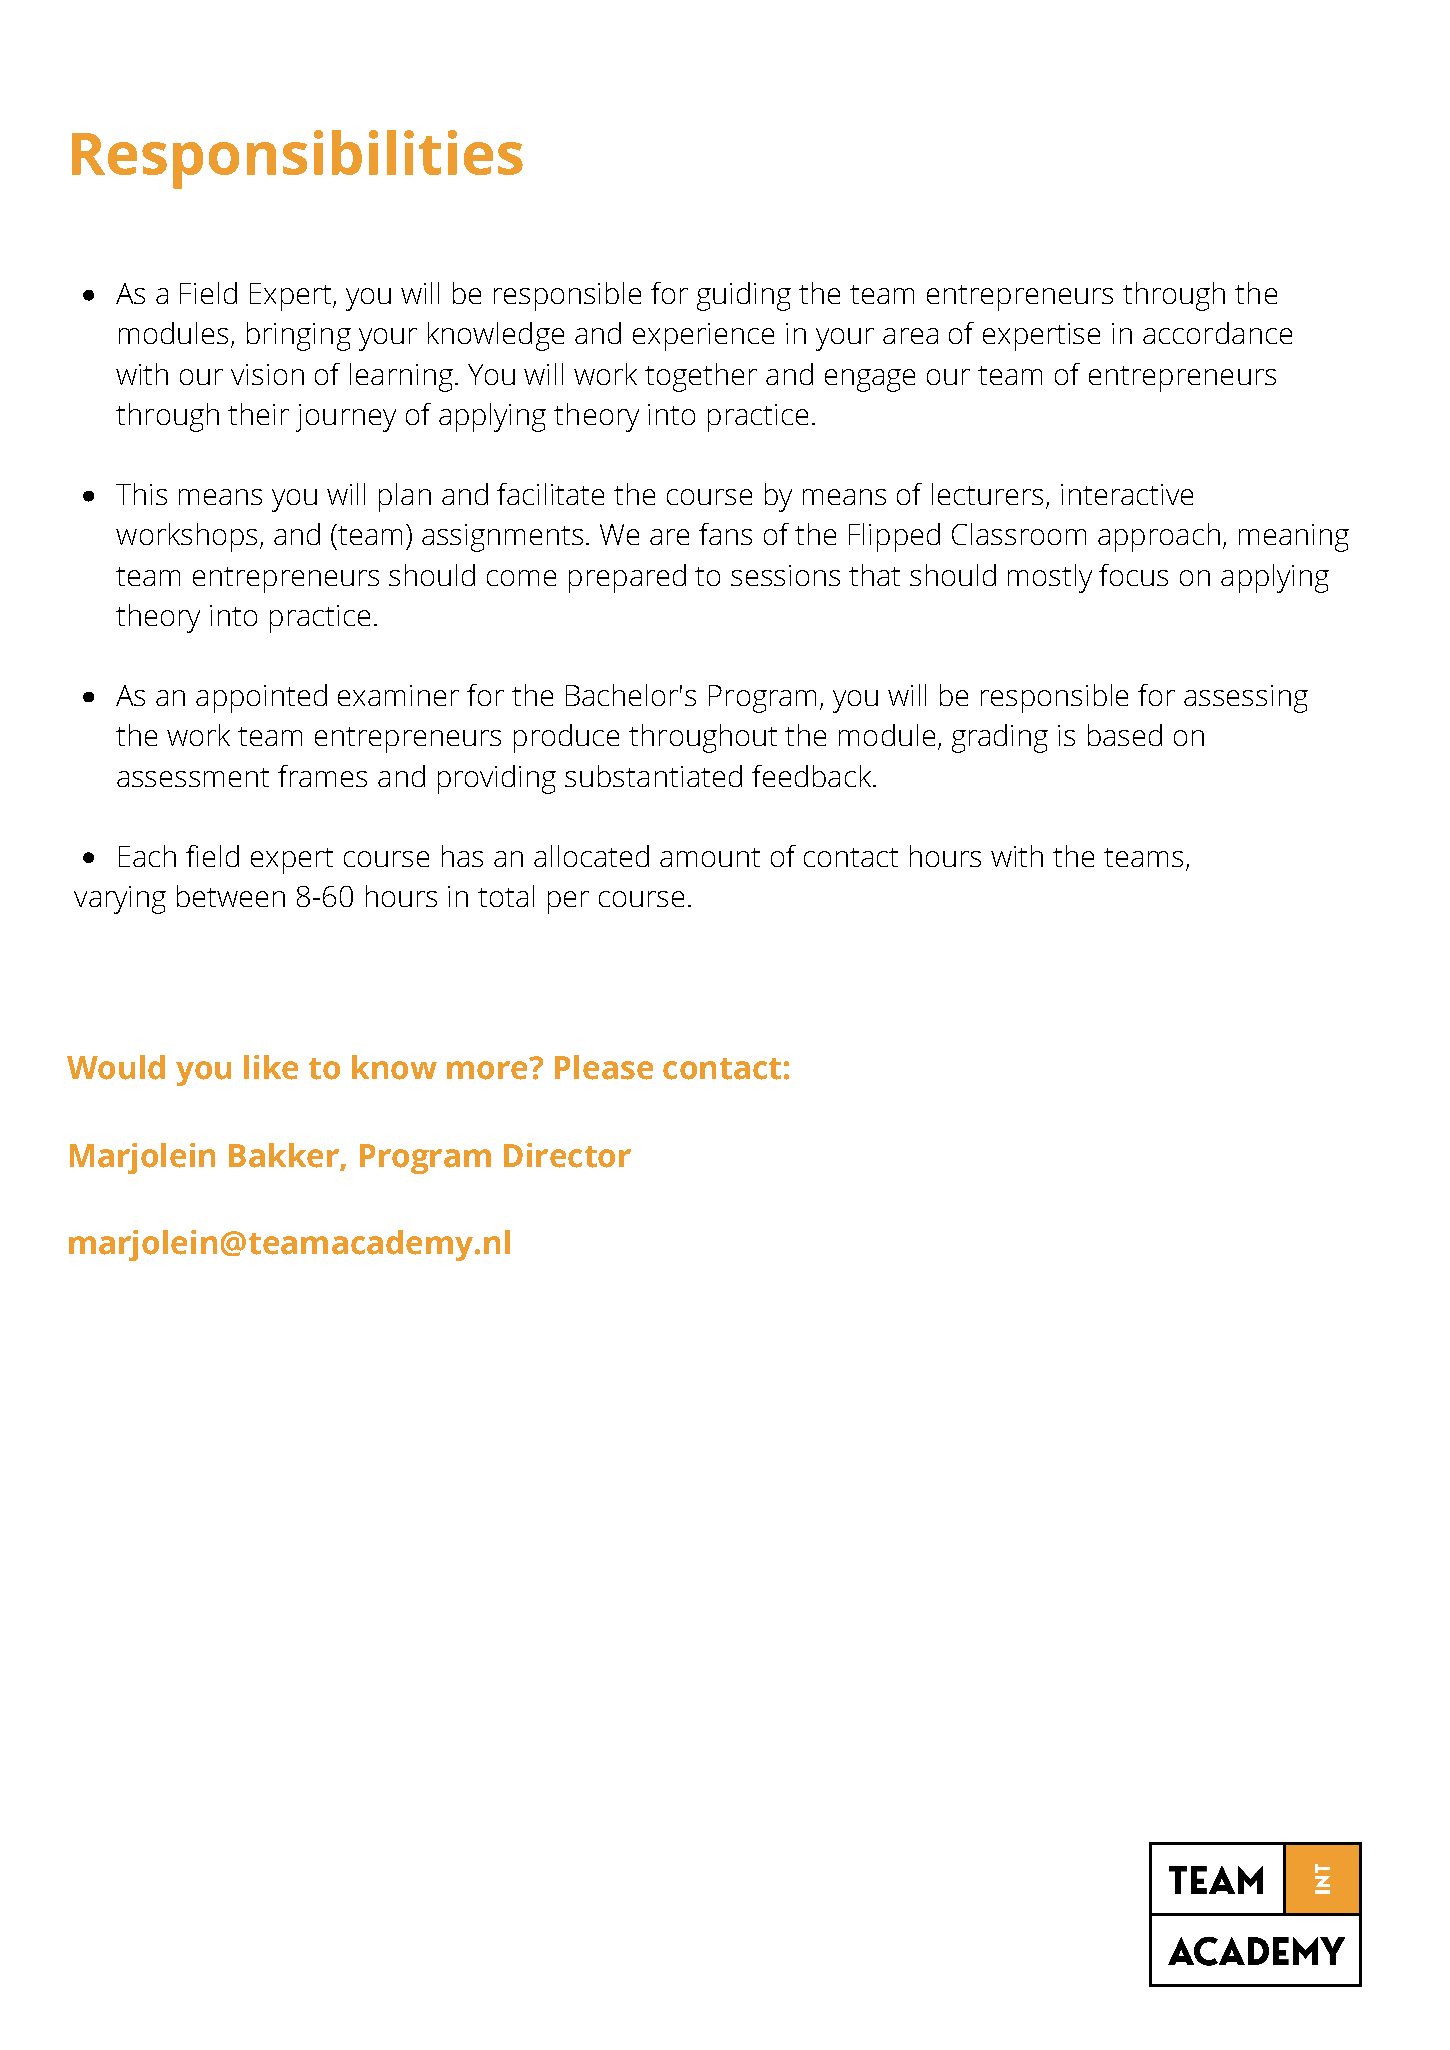 The height and width of the image is (2050, 1450). I want to click on their, so click(258, 414).
